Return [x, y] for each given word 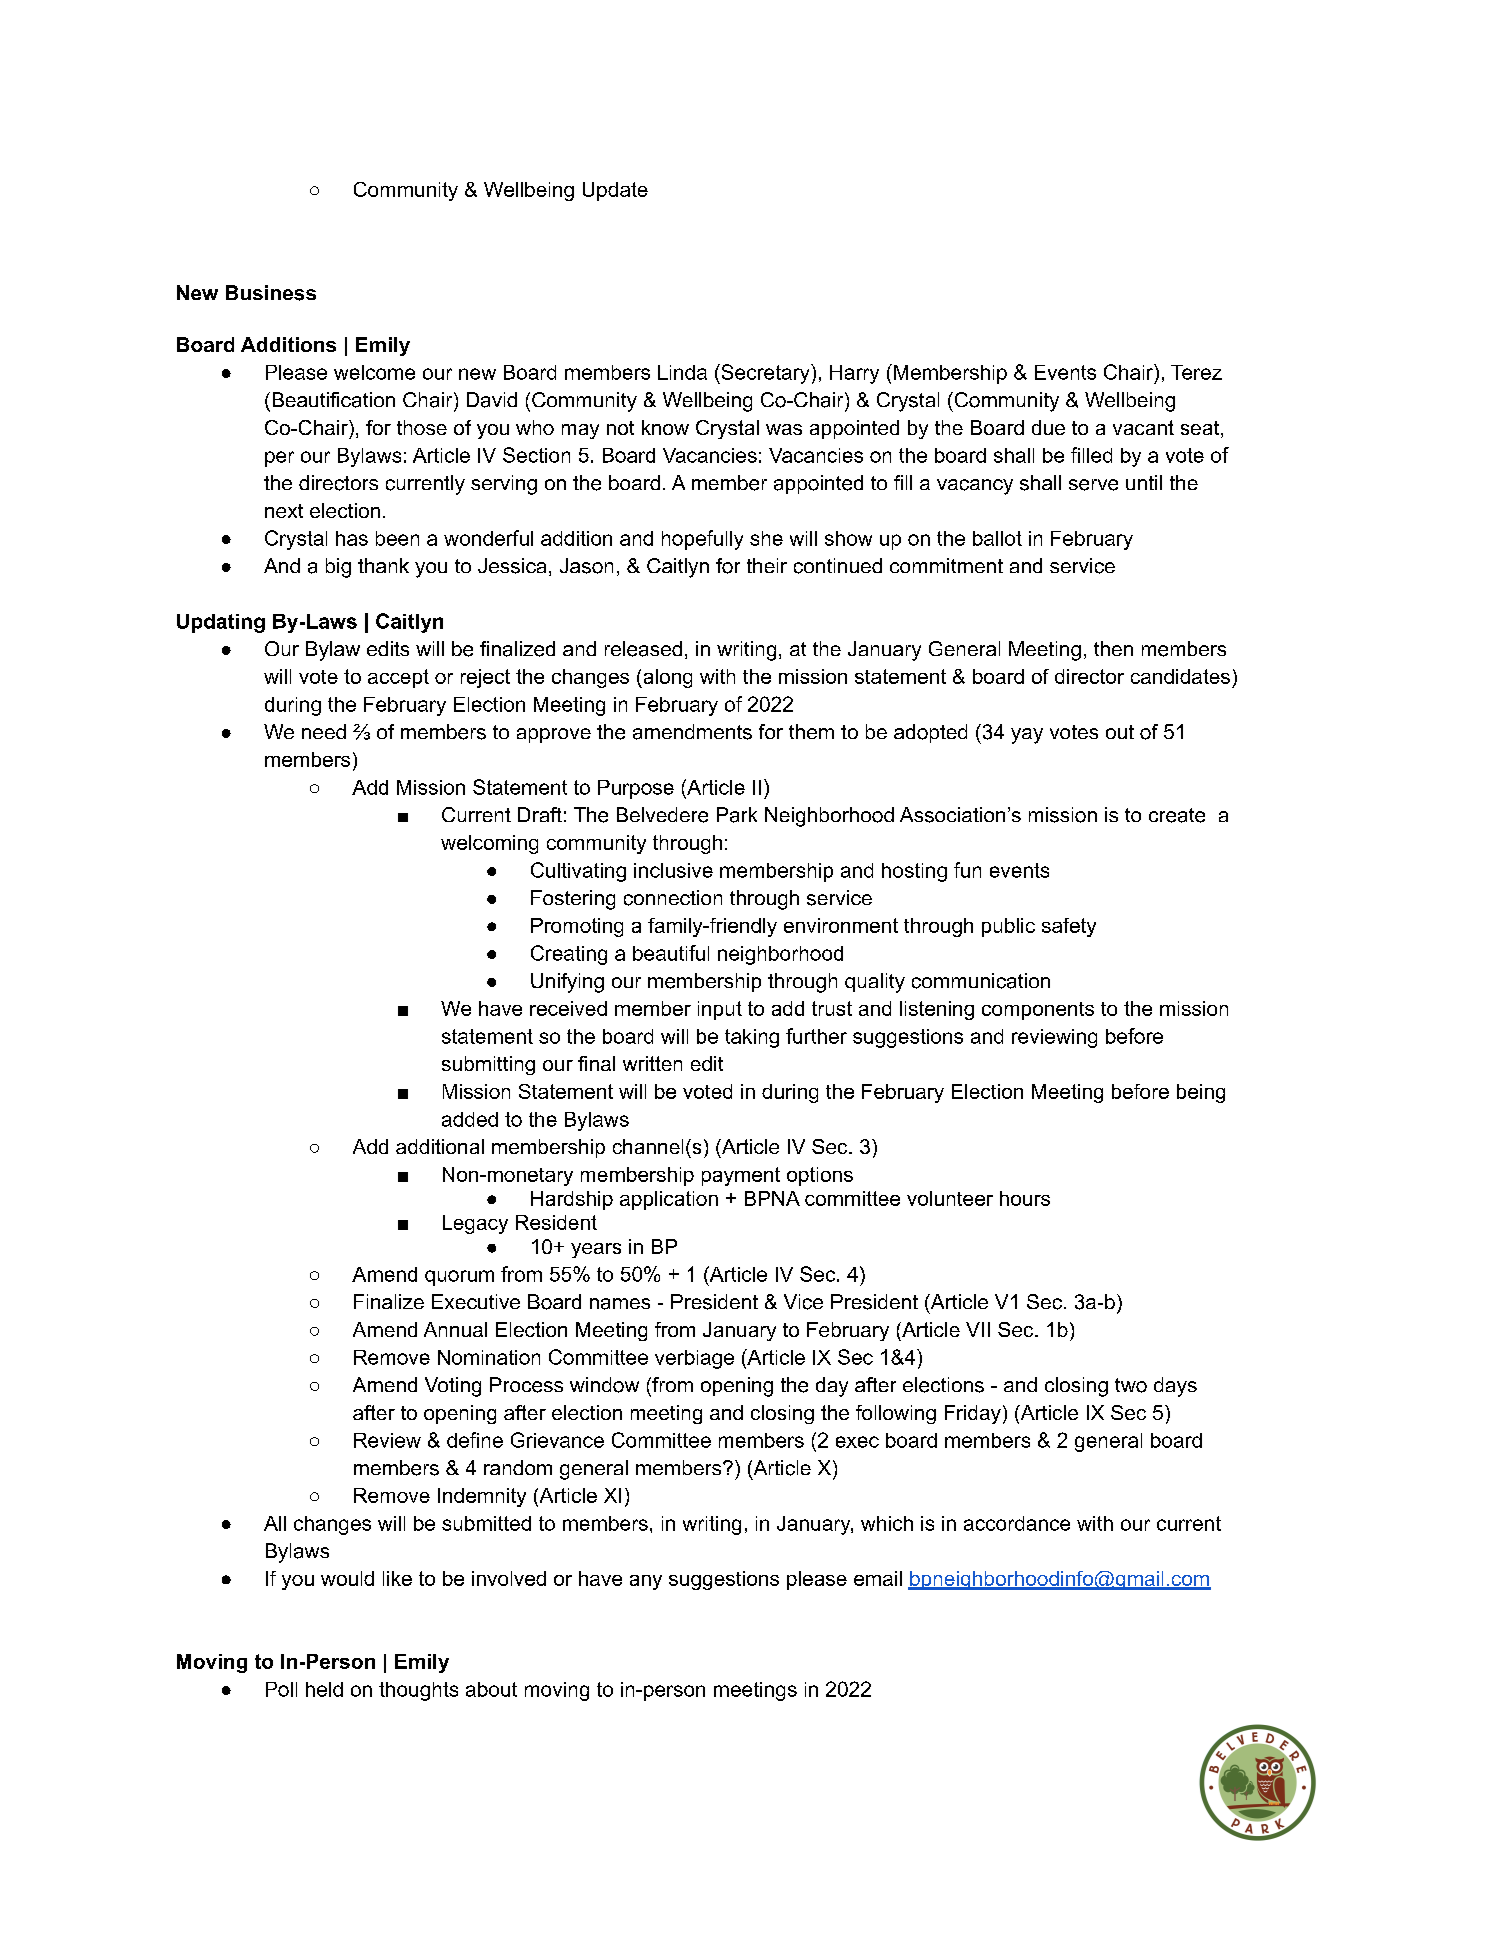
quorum [459, 1278]
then [1113, 648]
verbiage [694, 1359]
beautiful [671, 953]
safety [1069, 927]
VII [978, 1329]
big [338, 568]
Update [615, 191]
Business [271, 293]
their [767, 565]
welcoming [489, 844]
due [1048, 427]
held [324, 1689]
